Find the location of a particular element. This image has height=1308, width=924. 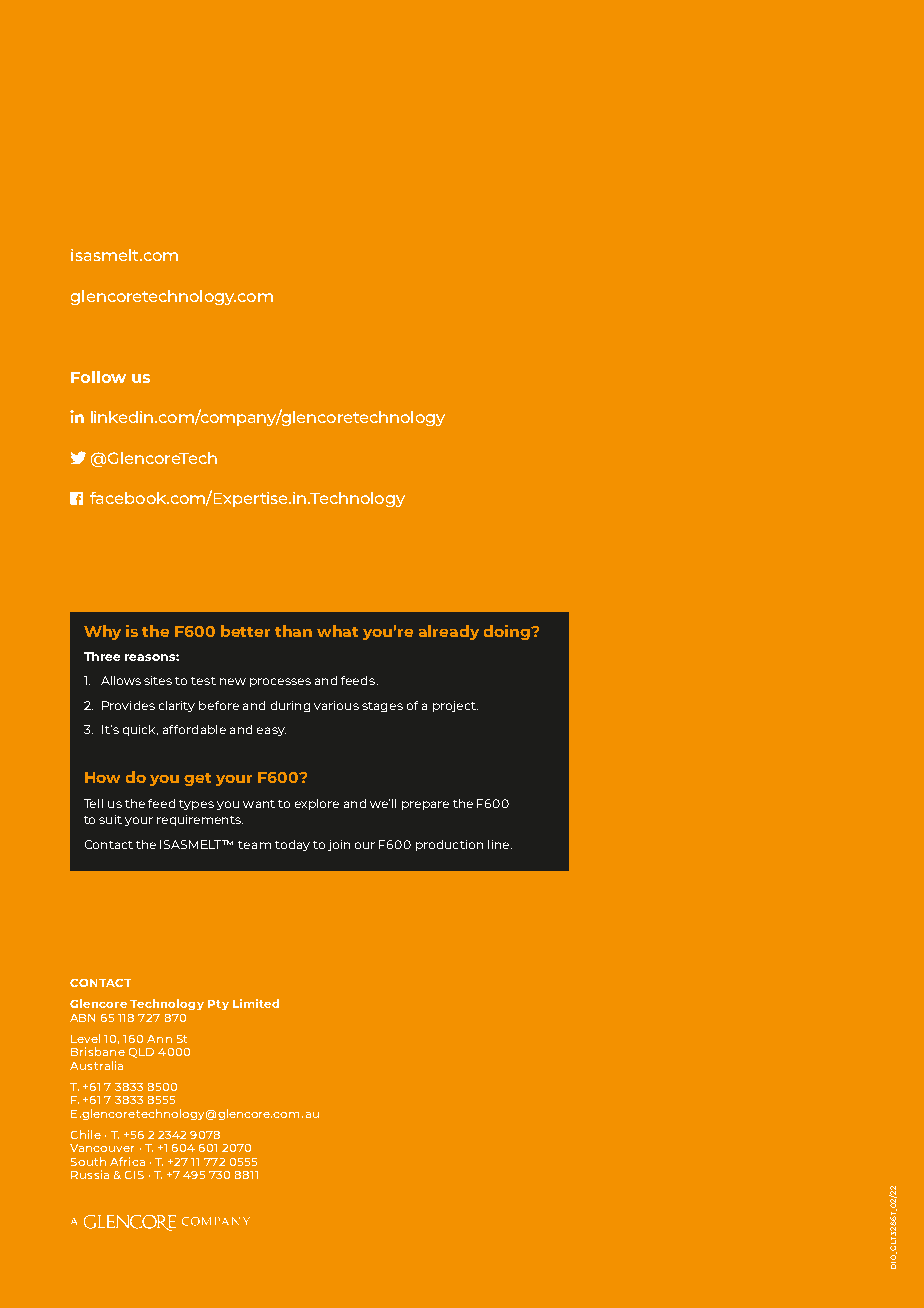

Africa is located at coordinates (127, 1161).
